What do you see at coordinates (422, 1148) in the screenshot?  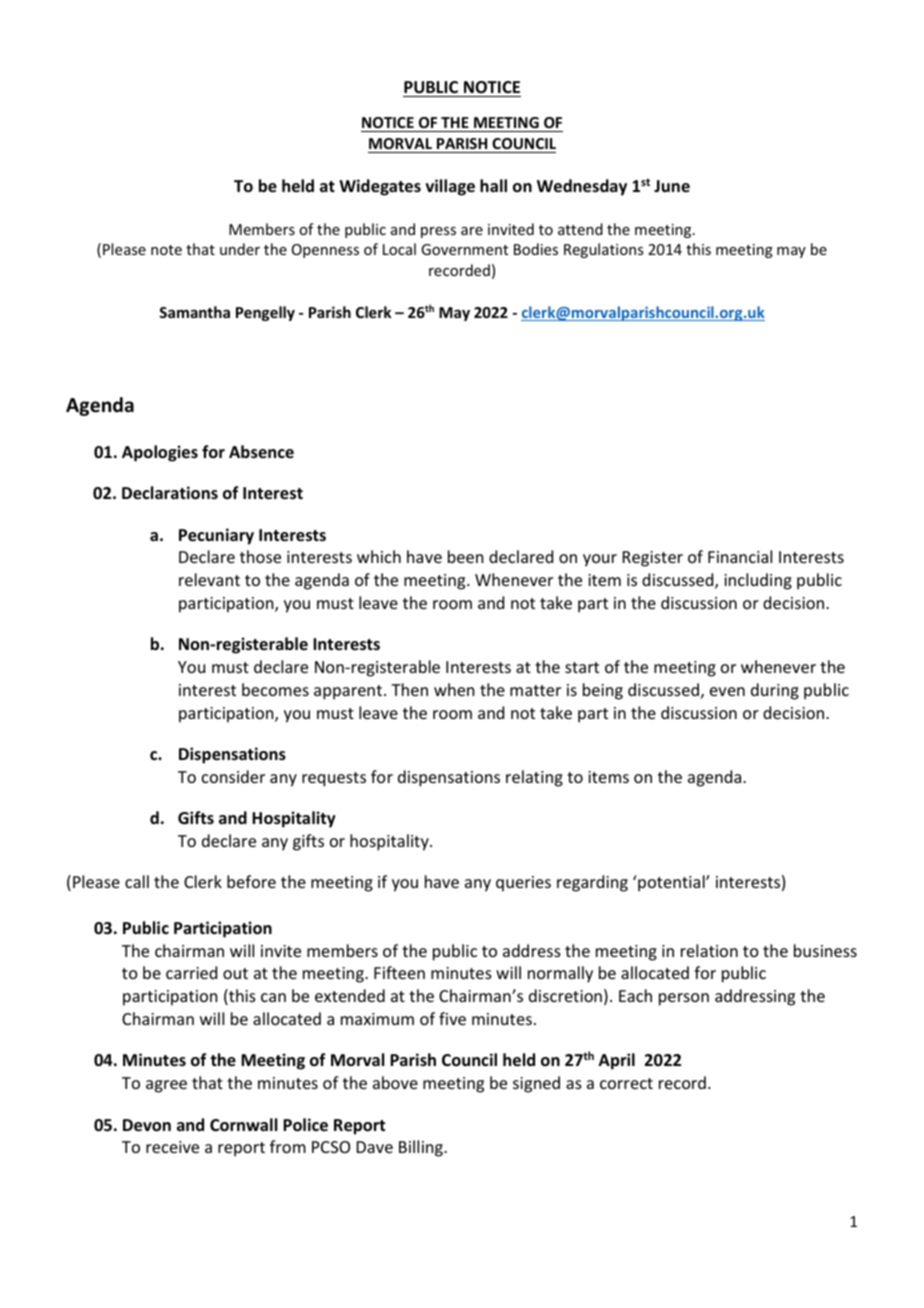 I see `Billing` at bounding box center [422, 1148].
